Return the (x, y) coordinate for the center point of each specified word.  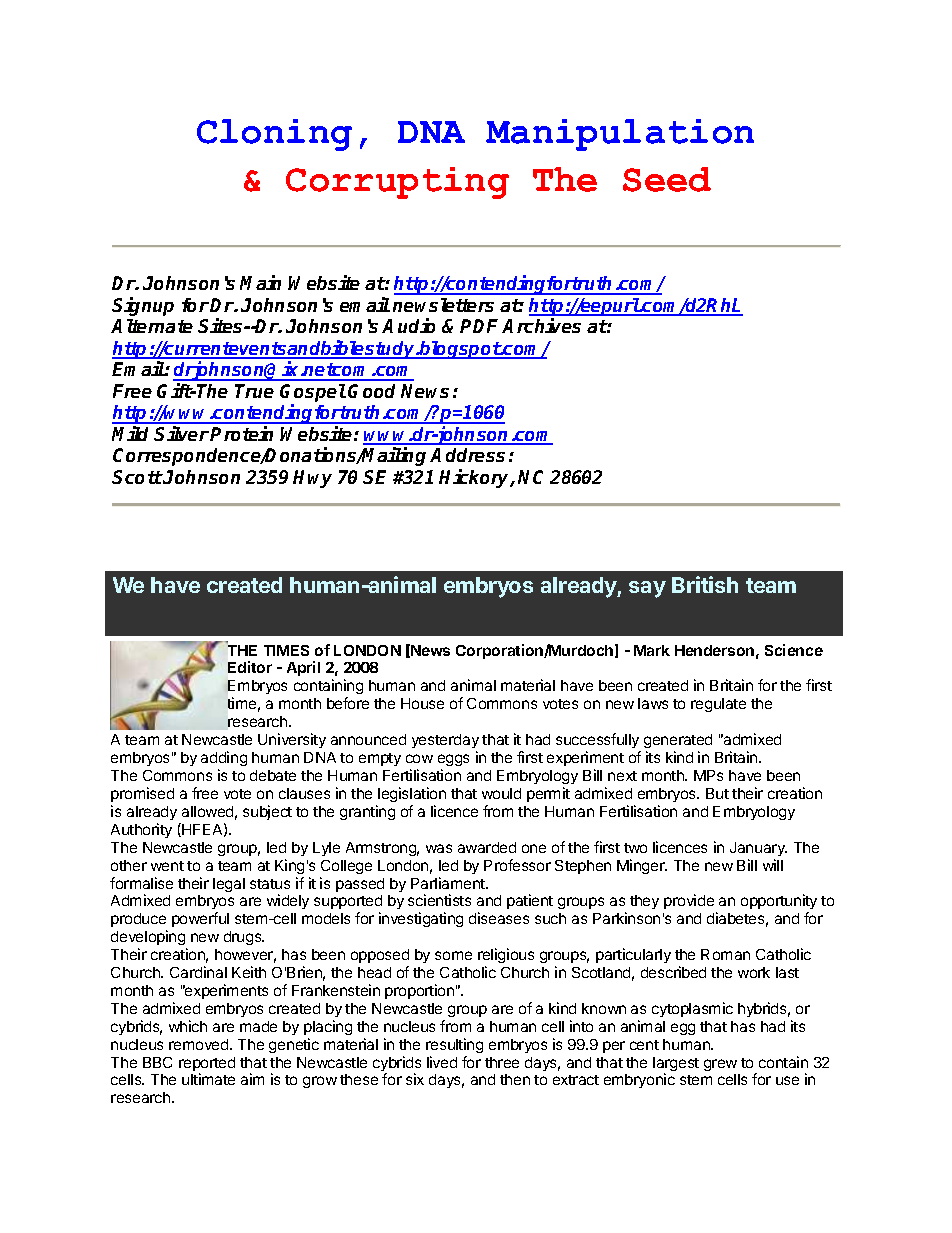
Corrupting (397, 183)
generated (678, 743)
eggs (453, 760)
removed (200, 1044)
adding (224, 758)
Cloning (274, 135)
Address (467, 455)
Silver (181, 433)
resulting (454, 1045)
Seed (667, 179)
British (705, 584)
